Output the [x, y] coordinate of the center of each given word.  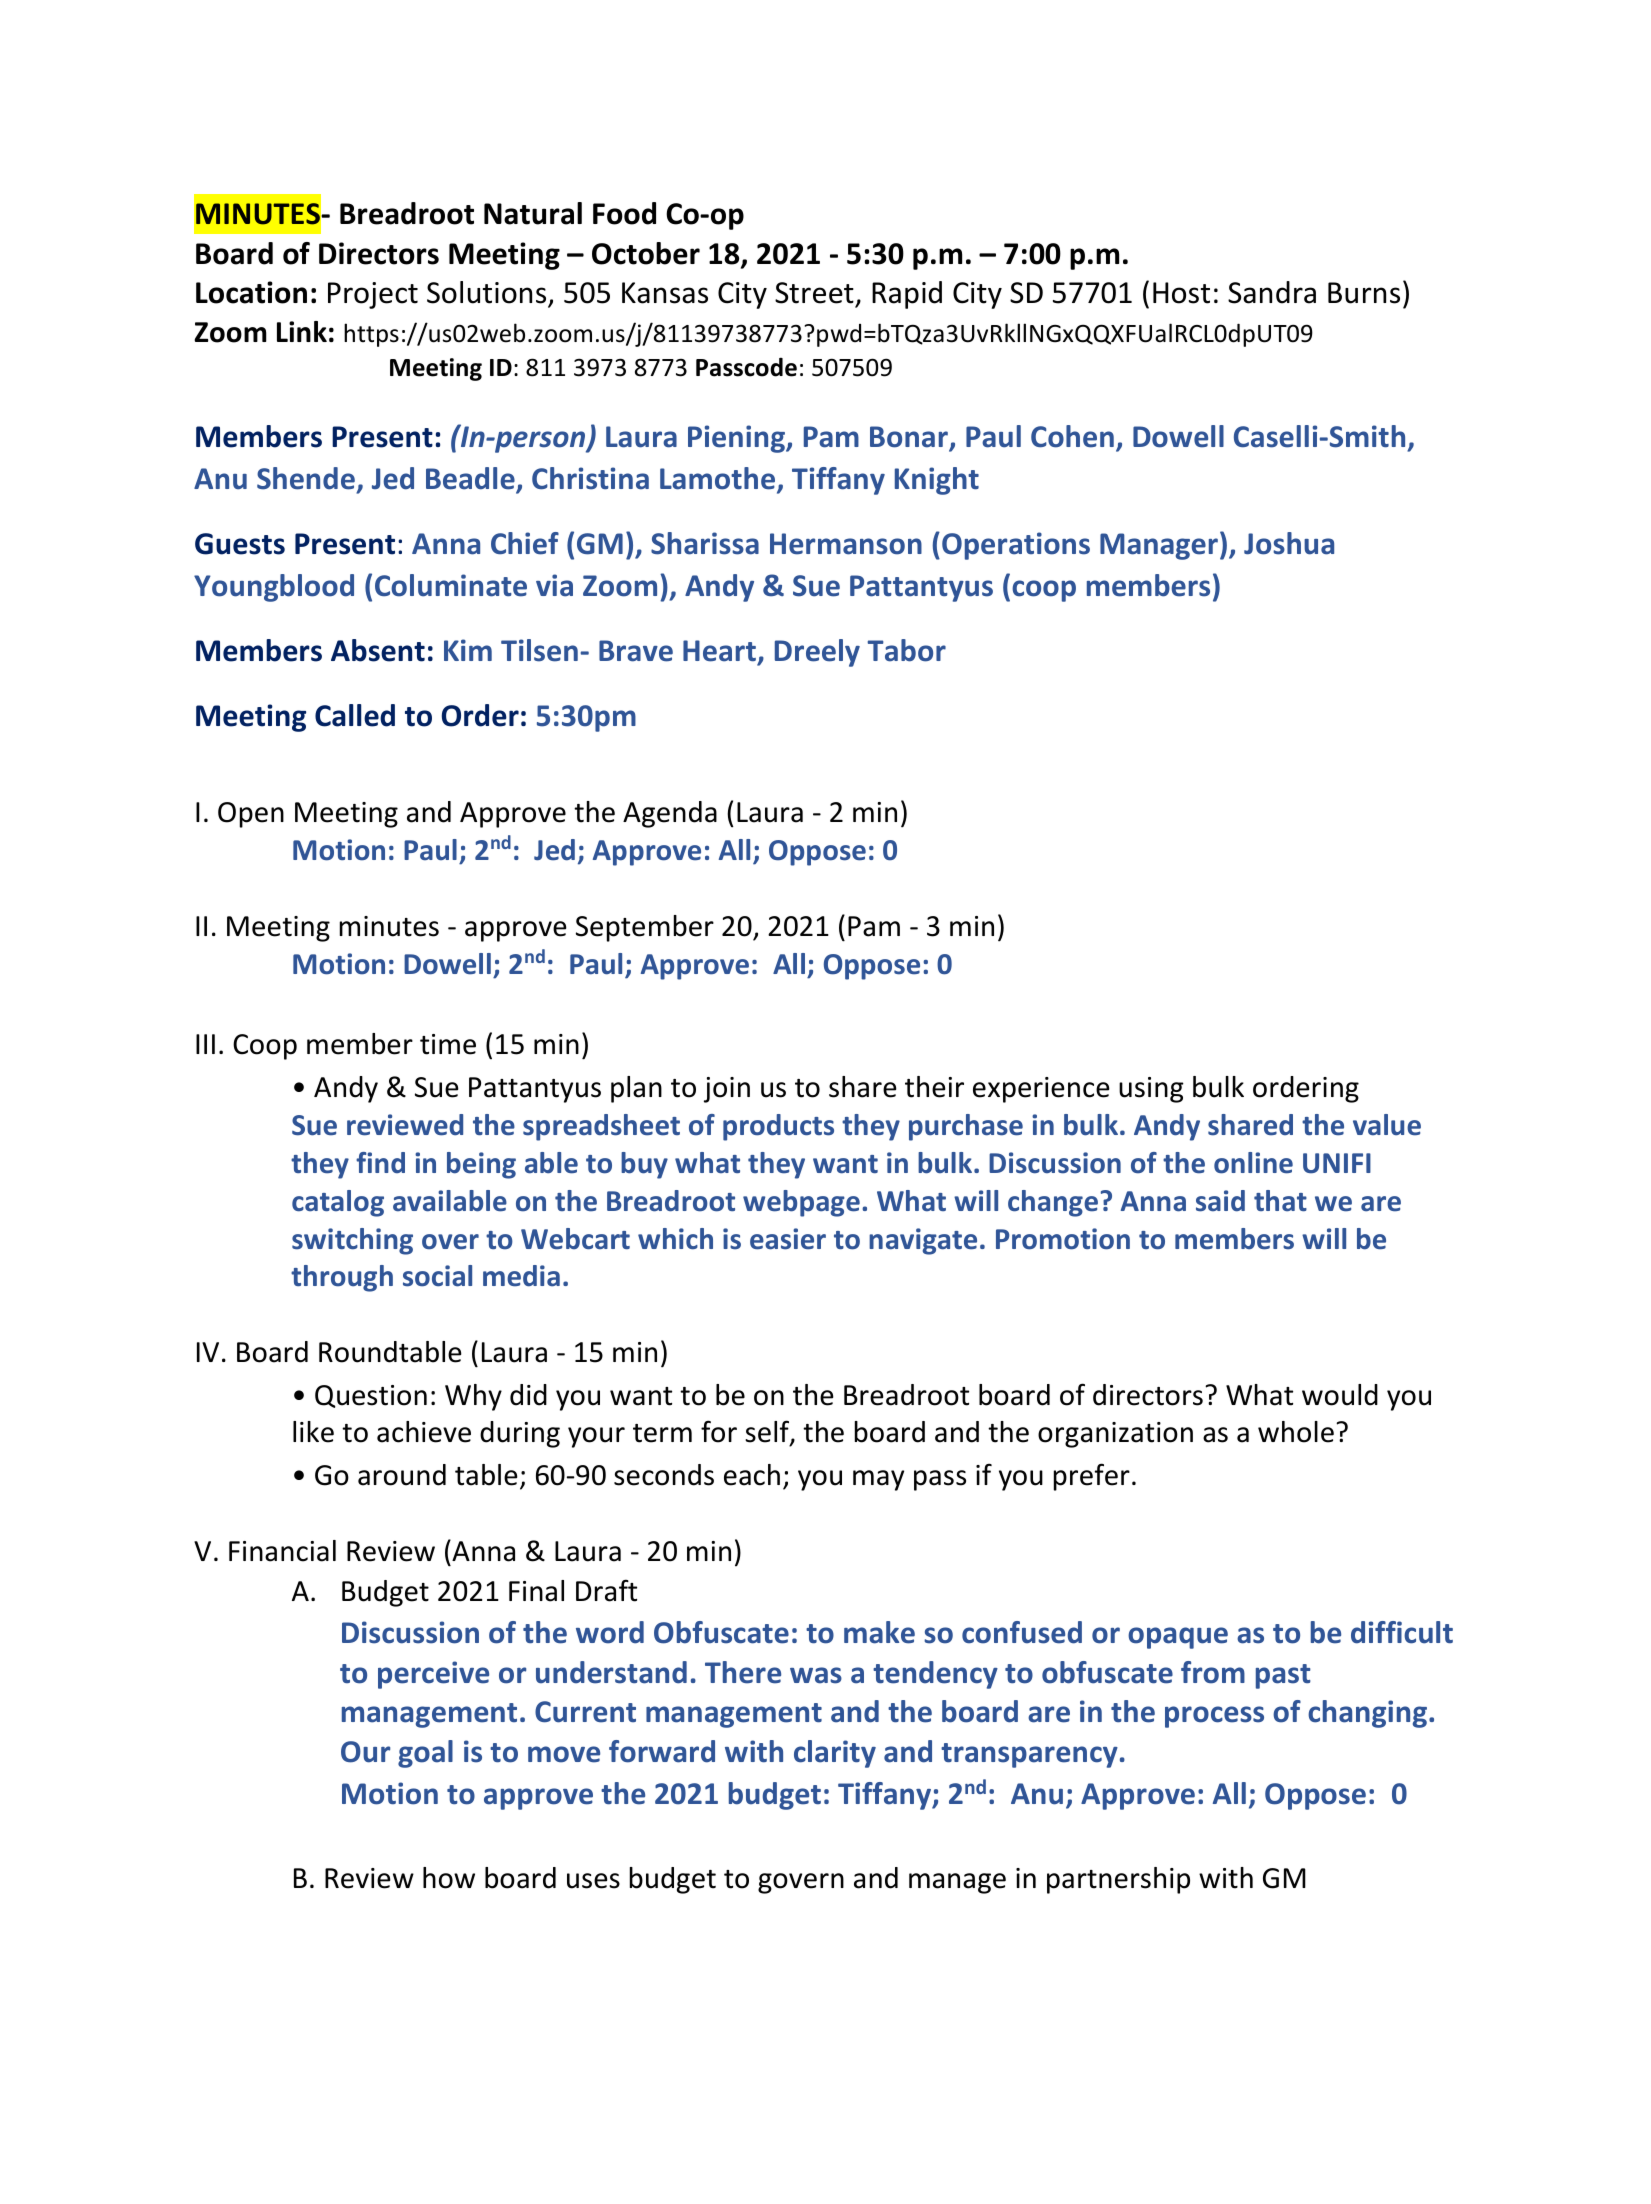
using [1151, 1090]
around [402, 1475]
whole [1296, 1432]
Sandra [1272, 292]
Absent [378, 650]
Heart [719, 651]
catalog [338, 1203]
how [449, 1878]
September [645, 928]
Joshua [1289, 543]
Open [251, 815]
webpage [801, 1203]
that [1280, 1201]
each [752, 1475]
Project [373, 295]
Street [815, 294]
